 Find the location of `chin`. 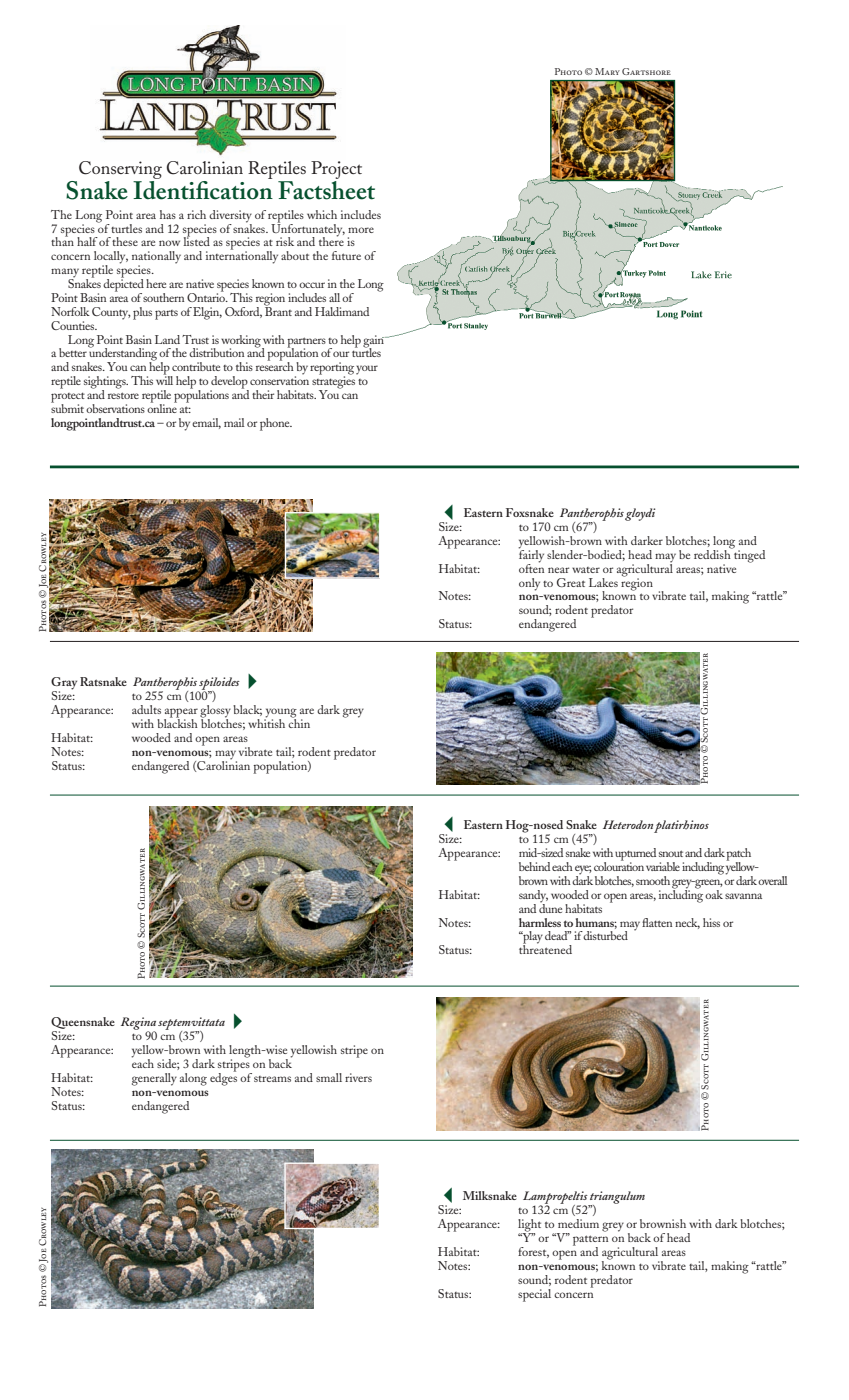

chin is located at coordinates (299, 722).
